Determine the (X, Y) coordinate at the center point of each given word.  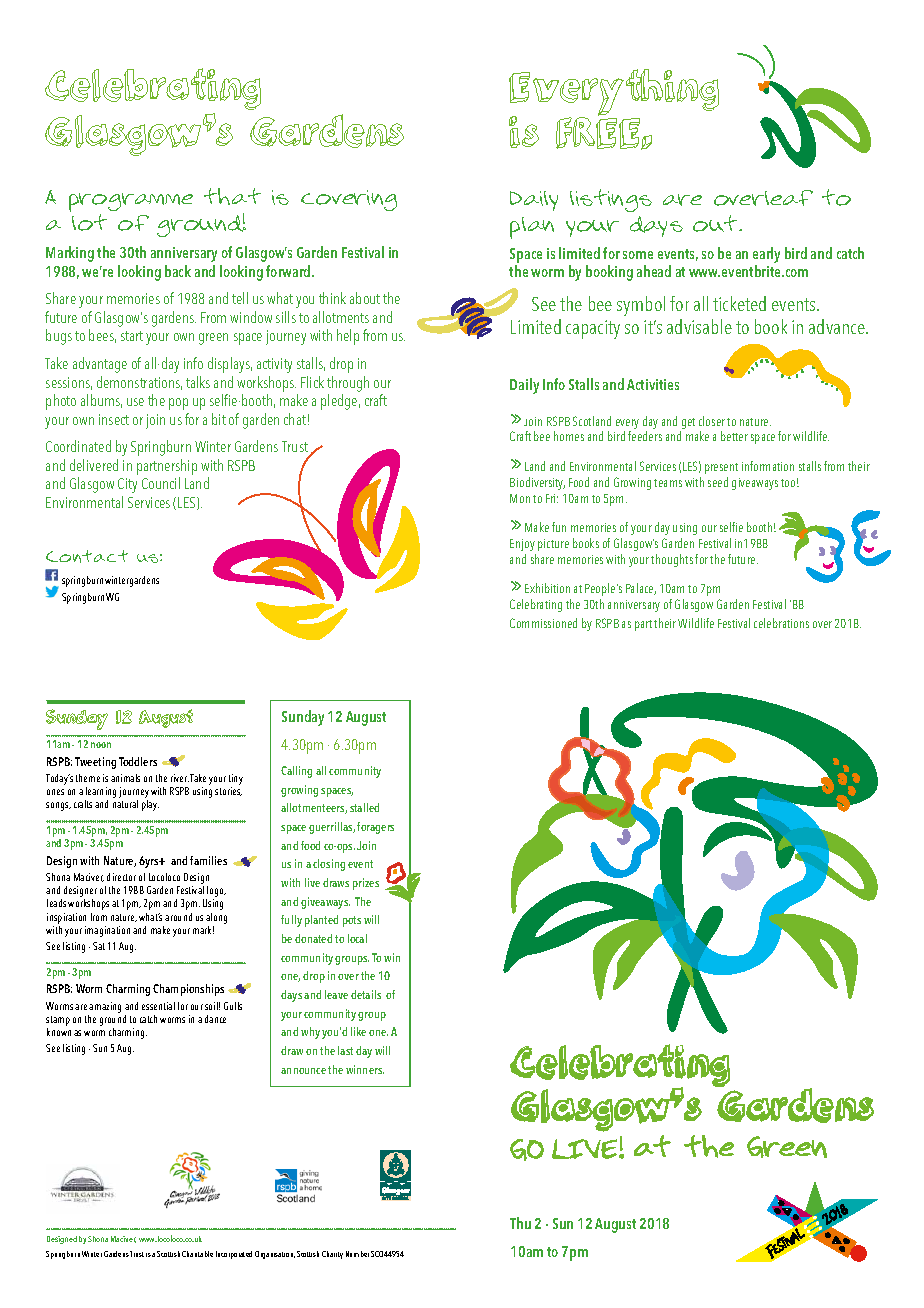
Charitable (197, 1254)
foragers (375, 828)
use (135, 402)
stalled (364, 807)
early (766, 256)
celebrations (781, 623)
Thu (520, 1223)
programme (131, 204)
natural (125, 804)
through (348, 384)
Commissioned (543, 623)
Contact (87, 556)
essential (158, 1006)
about (365, 298)
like (358, 1031)
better (734, 436)
